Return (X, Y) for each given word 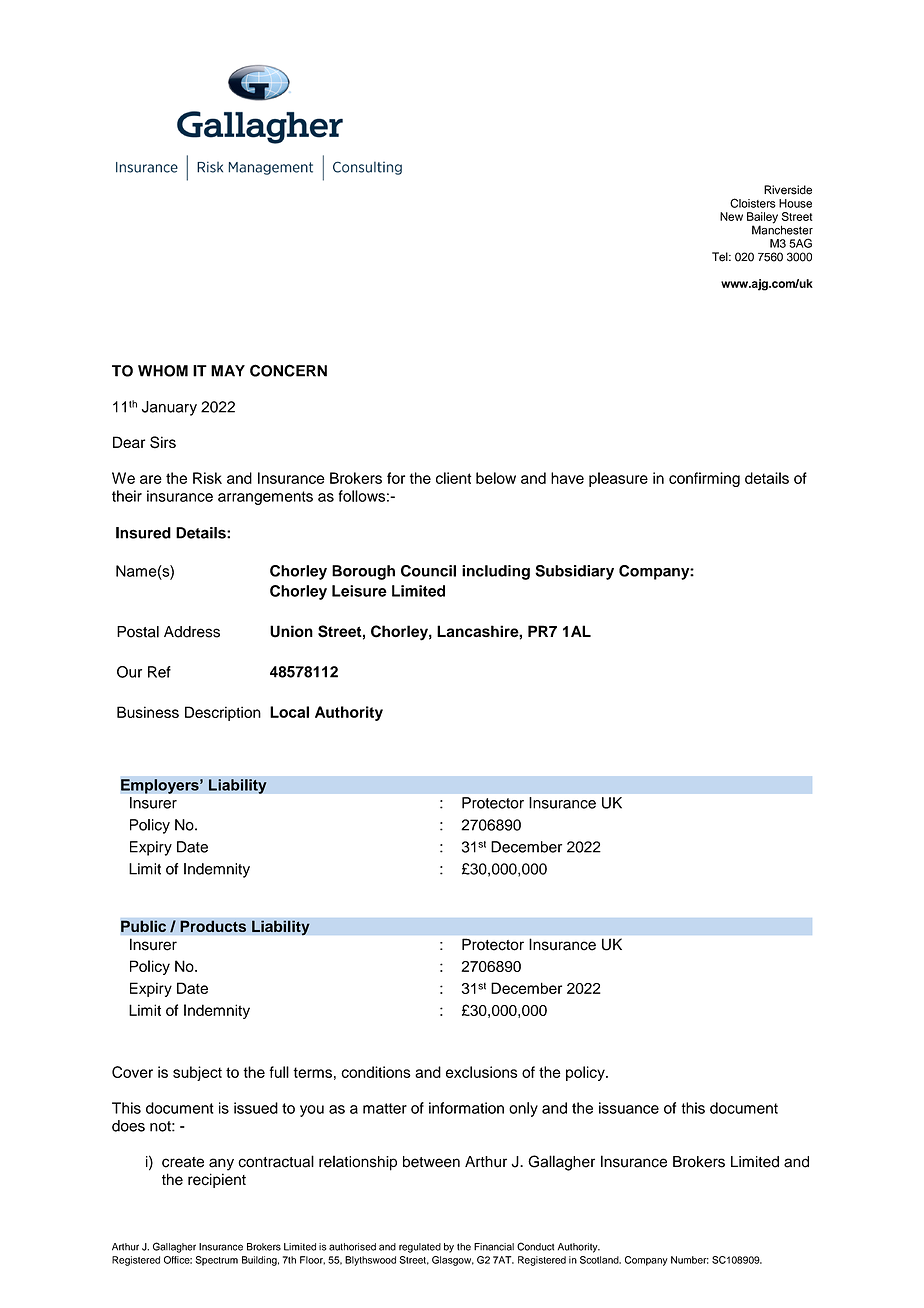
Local (289, 712)
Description (223, 713)
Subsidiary (574, 572)
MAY (228, 371)
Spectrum (216, 1261)
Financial (494, 1247)
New (731, 216)
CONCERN (288, 370)
